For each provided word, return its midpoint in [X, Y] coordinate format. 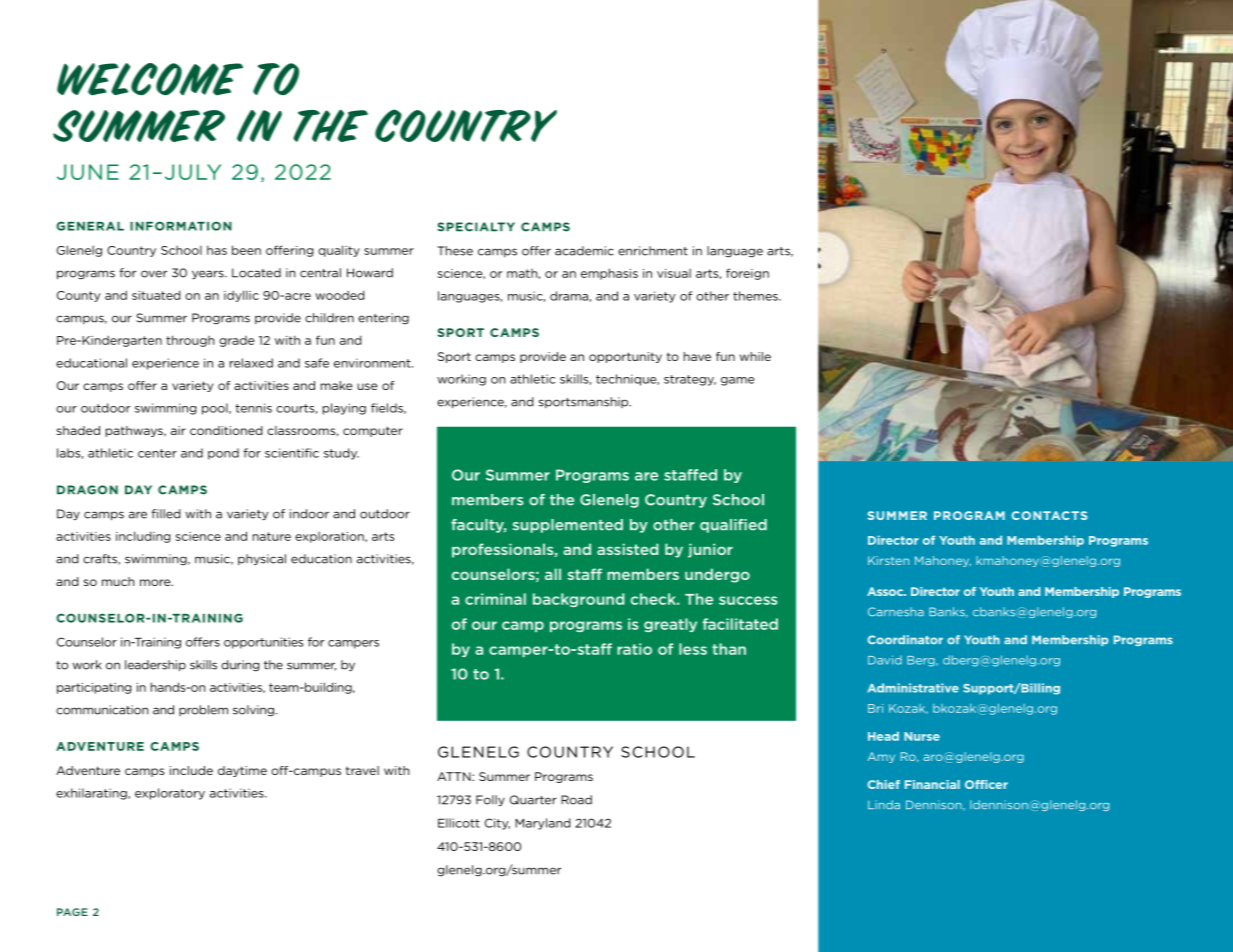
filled [166, 514]
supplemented [568, 526]
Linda [884, 805]
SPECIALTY [476, 227]
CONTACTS [1049, 515]
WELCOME [150, 79]
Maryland [543, 824]
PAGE [72, 912]
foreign [747, 274]
